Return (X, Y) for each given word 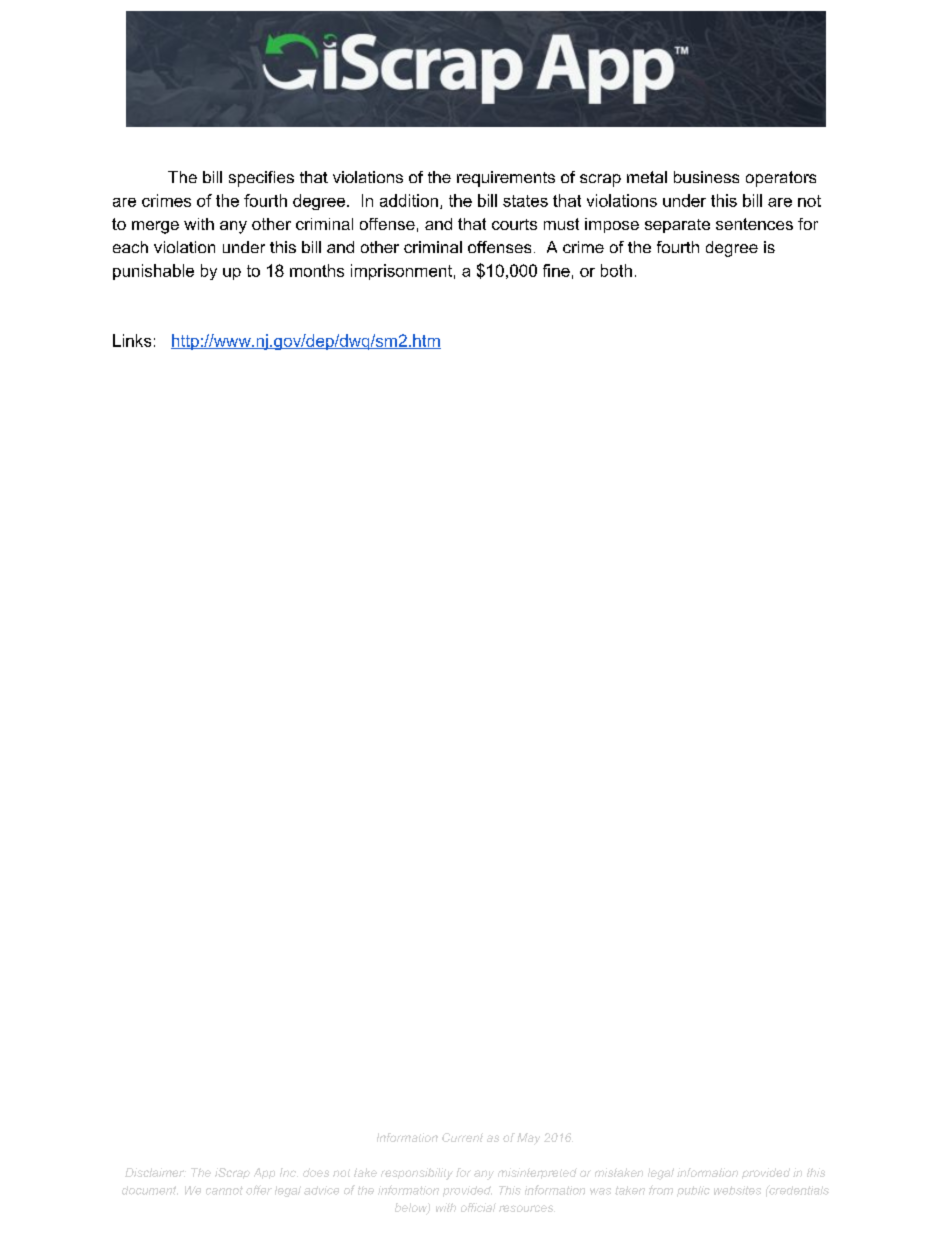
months (317, 270)
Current (462, 1137)
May (528, 1139)
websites (737, 1190)
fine (556, 270)
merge (155, 227)
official (478, 1207)
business (706, 177)
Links (132, 340)
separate (677, 226)
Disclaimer (155, 1172)
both (616, 270)
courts (514, 224)
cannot (224, 1190)
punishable (153, 272)
